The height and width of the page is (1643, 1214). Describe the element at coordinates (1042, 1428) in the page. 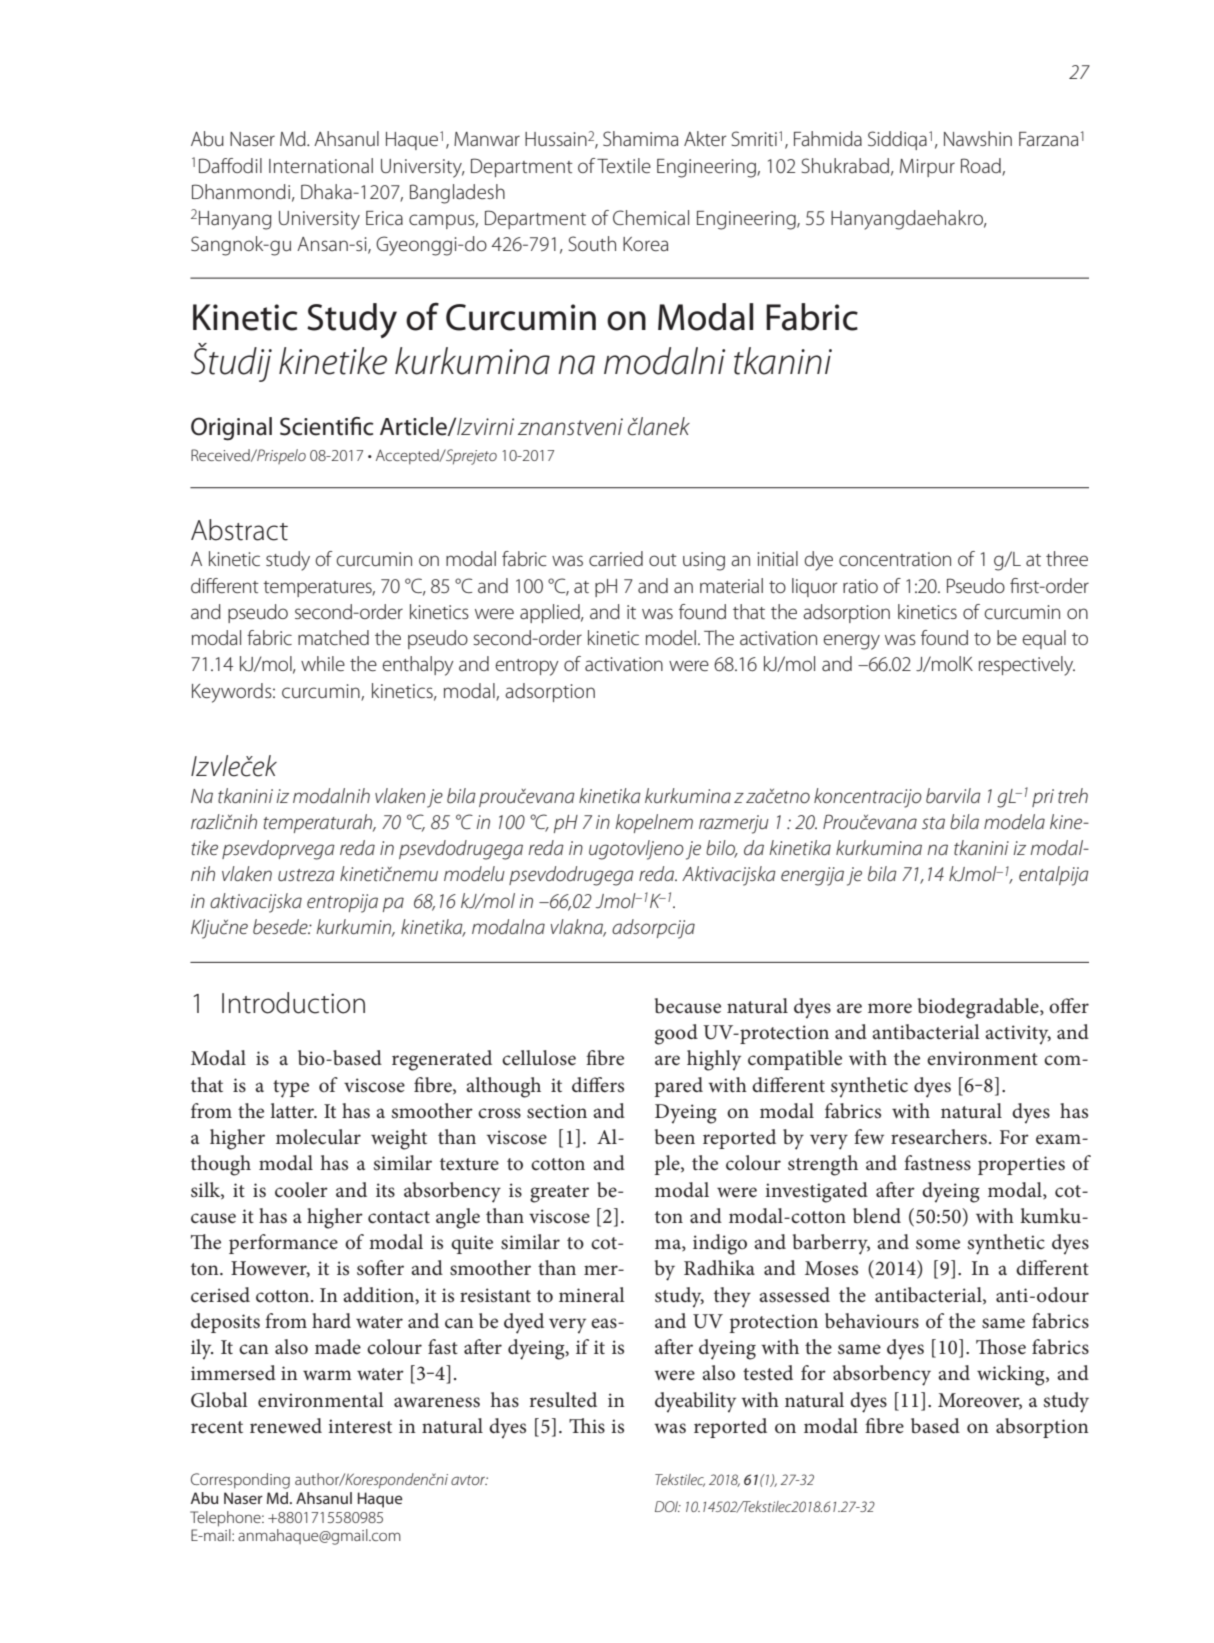

I see `absorption` at that location.
